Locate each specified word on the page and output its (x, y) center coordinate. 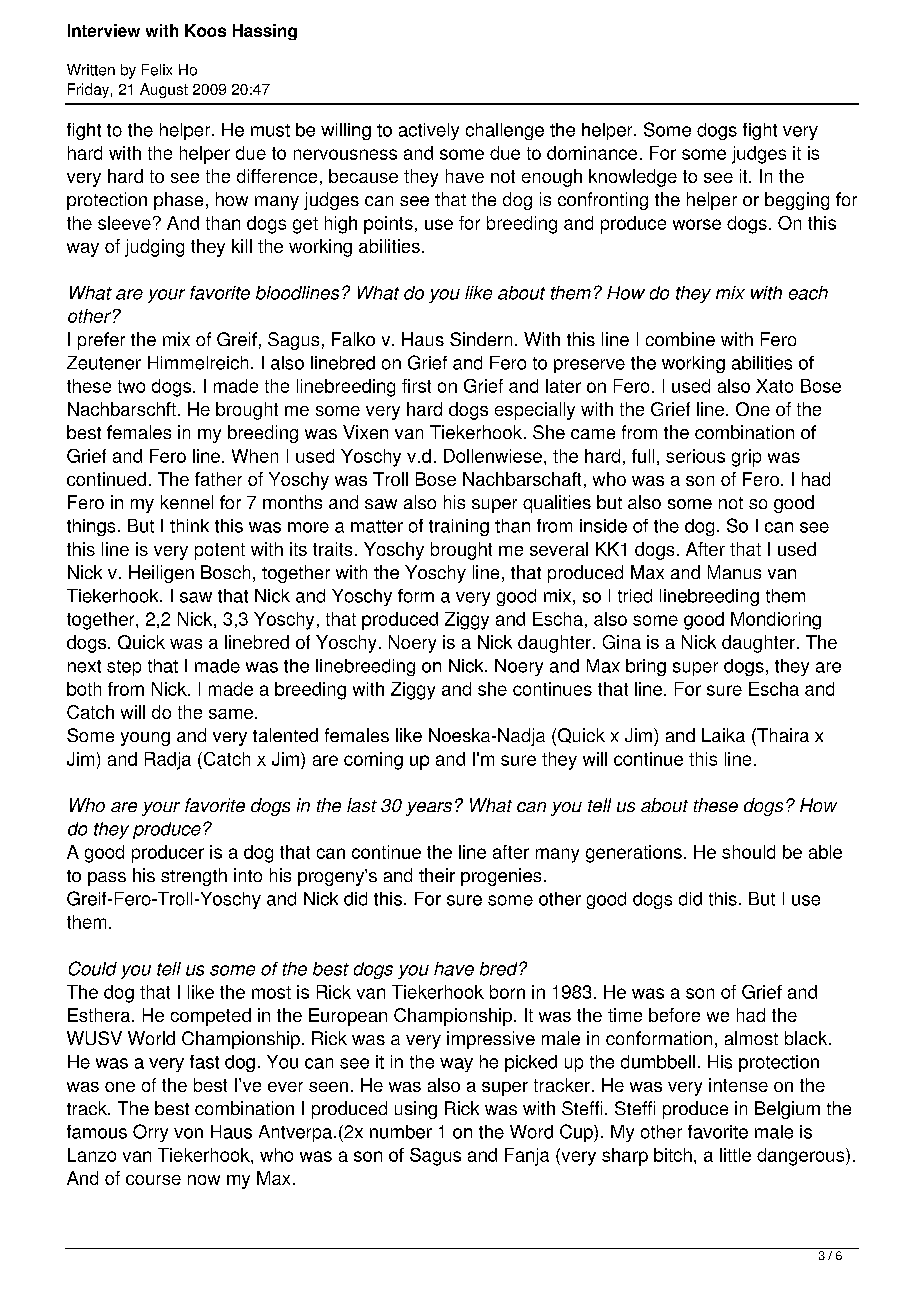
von (188, 1133)
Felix (157, 70)
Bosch (225, 572)
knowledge (633, 178)
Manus (734, 572)
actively (429, 131)
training (459, 527)
